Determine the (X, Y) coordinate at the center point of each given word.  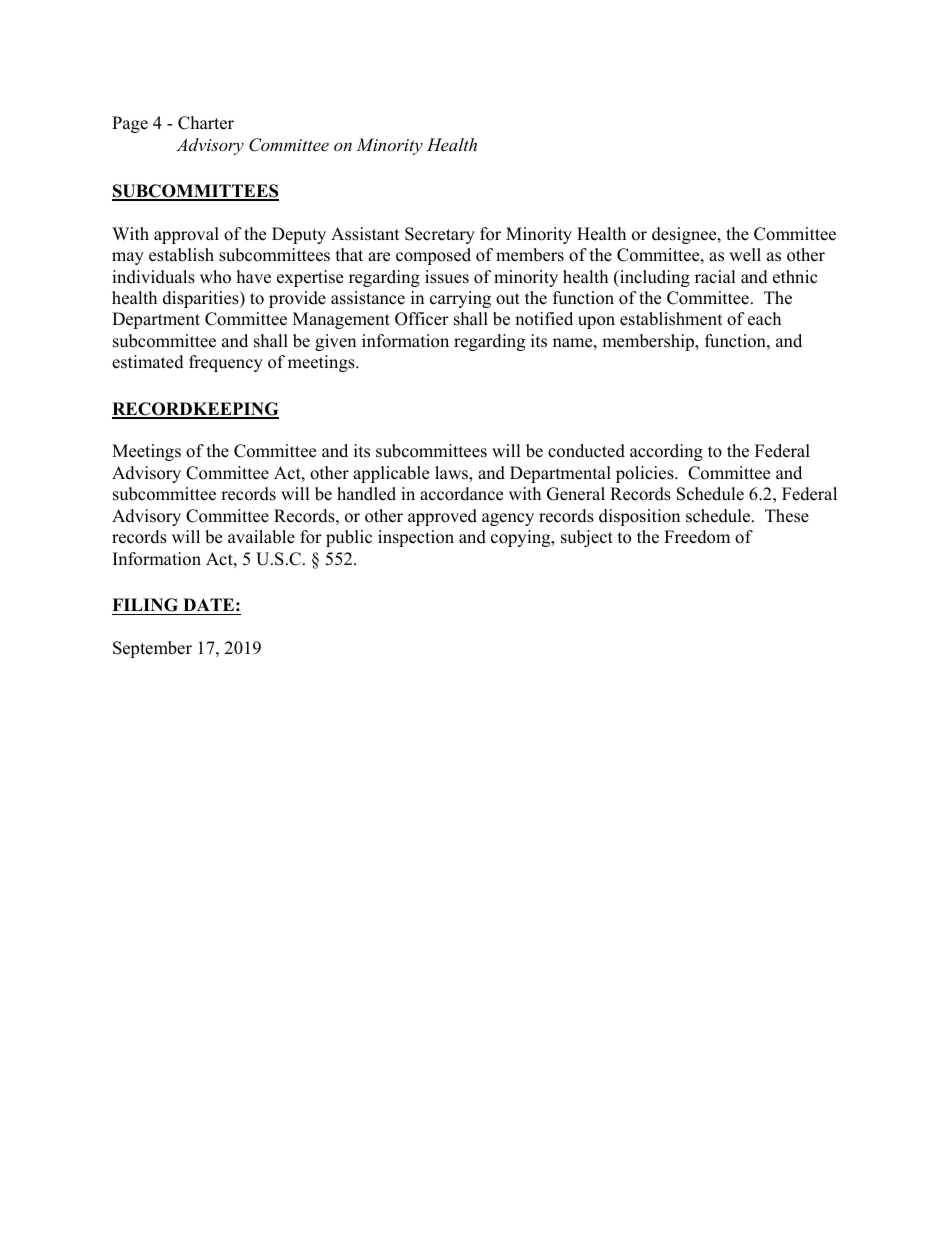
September (152, 649)
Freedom (697, 537)
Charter (206, 123)
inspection (416, 538)
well (745, 255)
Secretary (440, 235)
